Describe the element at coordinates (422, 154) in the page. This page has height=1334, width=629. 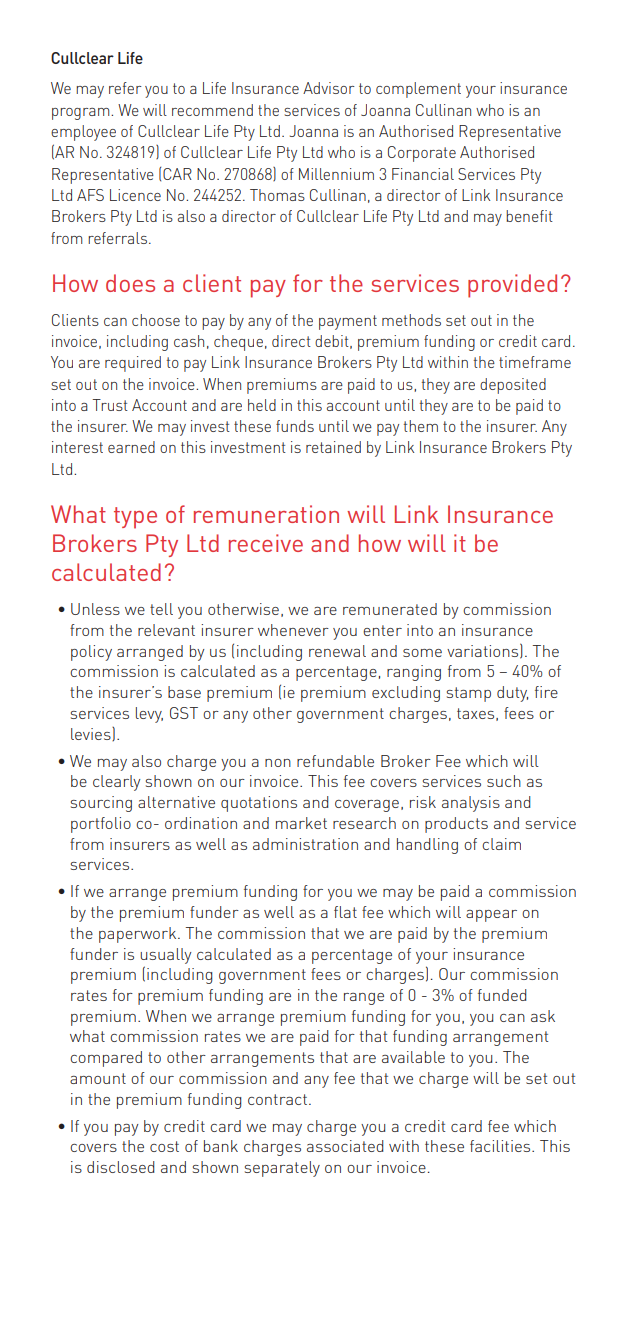
I see `Corporate` at that location.
